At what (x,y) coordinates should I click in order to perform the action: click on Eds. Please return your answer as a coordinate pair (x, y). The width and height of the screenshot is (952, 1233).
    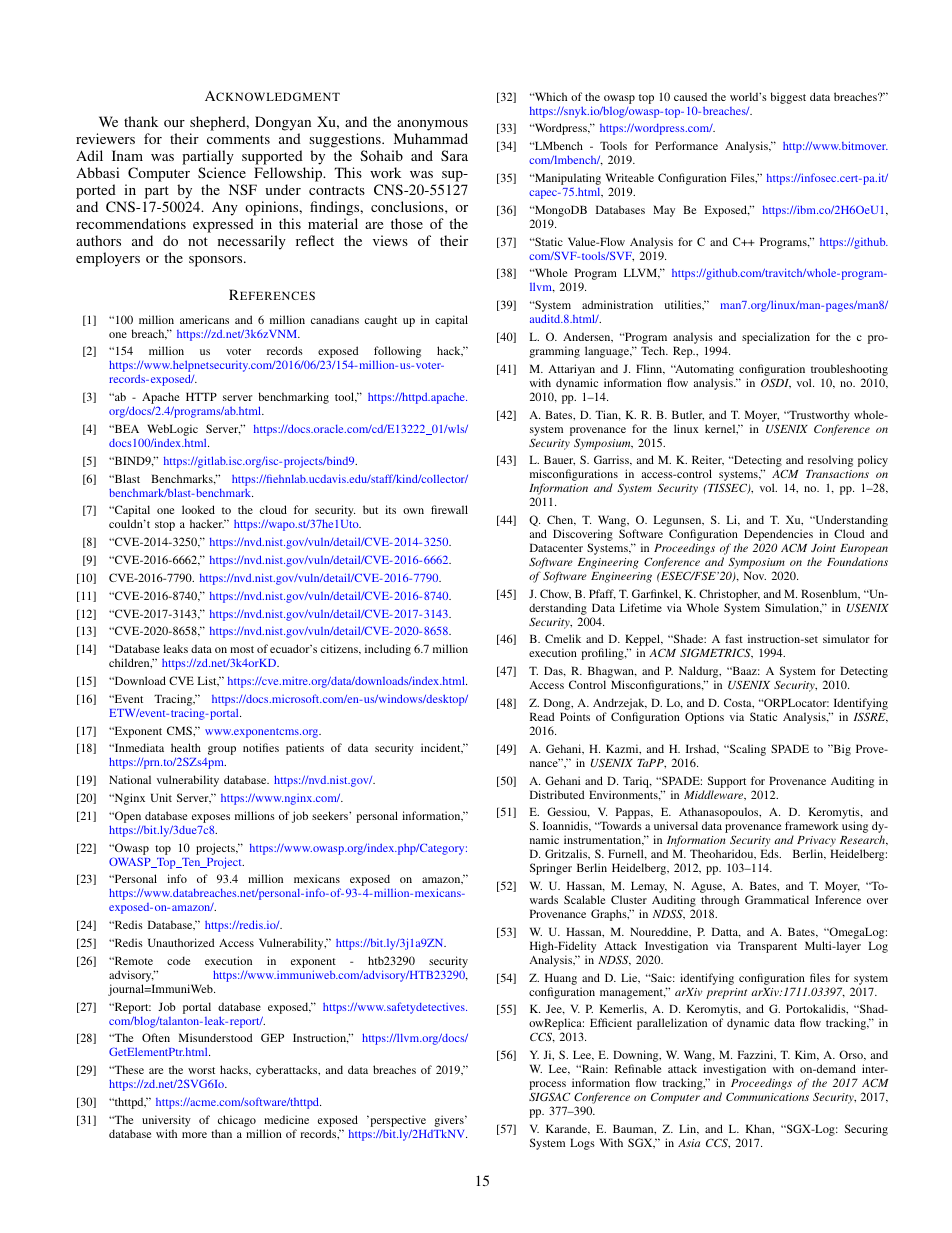
    Looking at the image, I should click on (770, 853).
